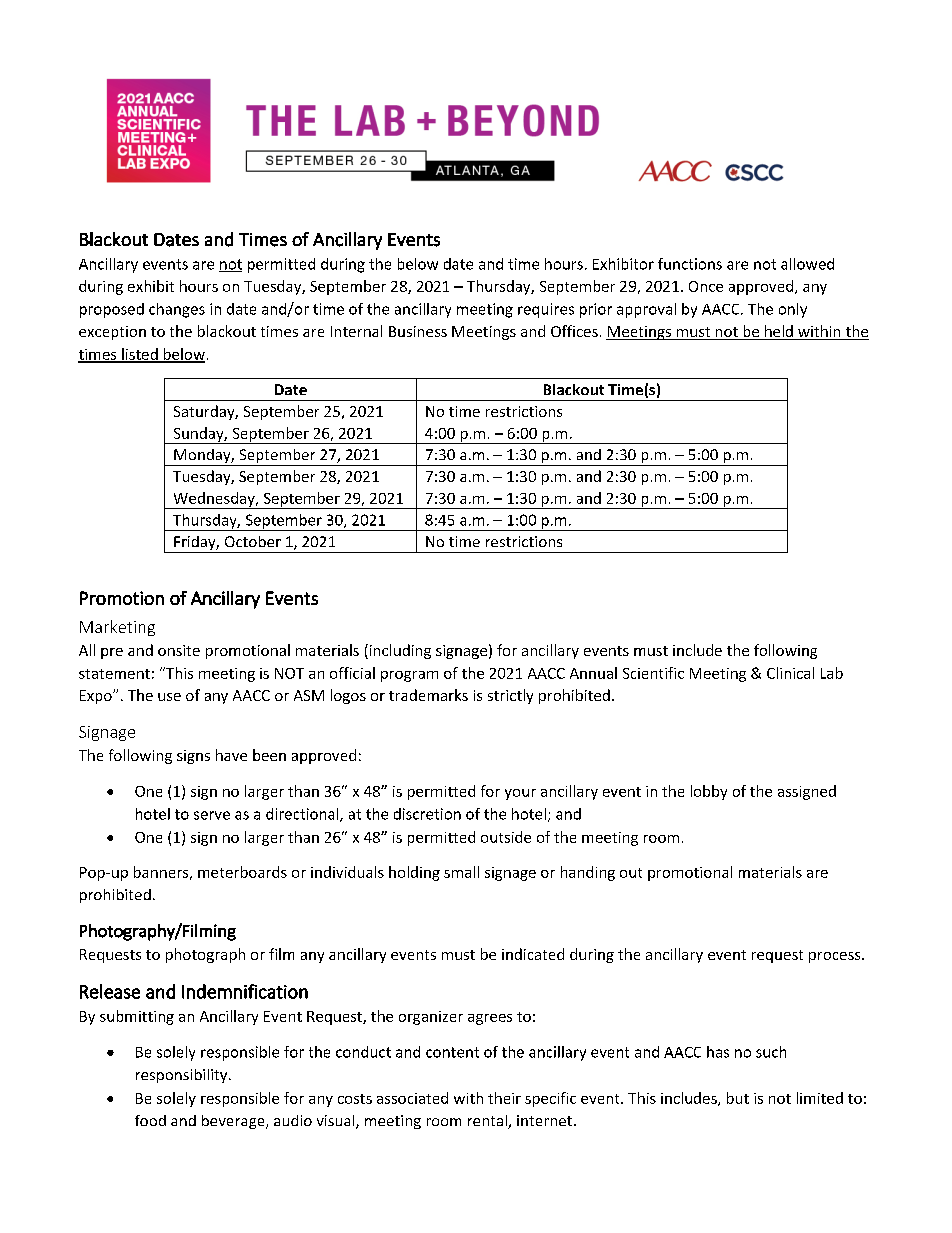  I want to click on their, so click(504, 1098).
